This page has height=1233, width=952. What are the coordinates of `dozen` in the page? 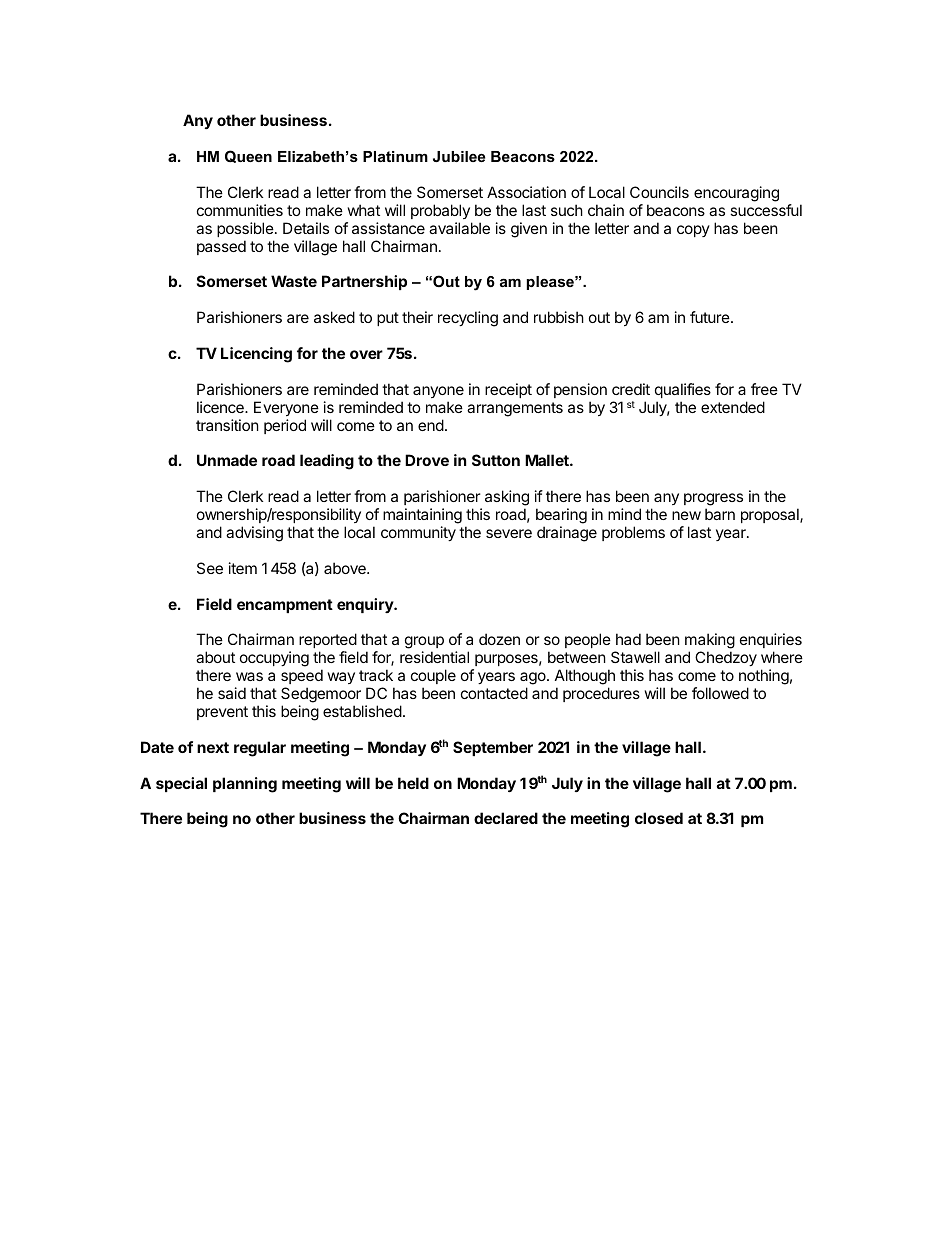 It's located at (499, 639).
